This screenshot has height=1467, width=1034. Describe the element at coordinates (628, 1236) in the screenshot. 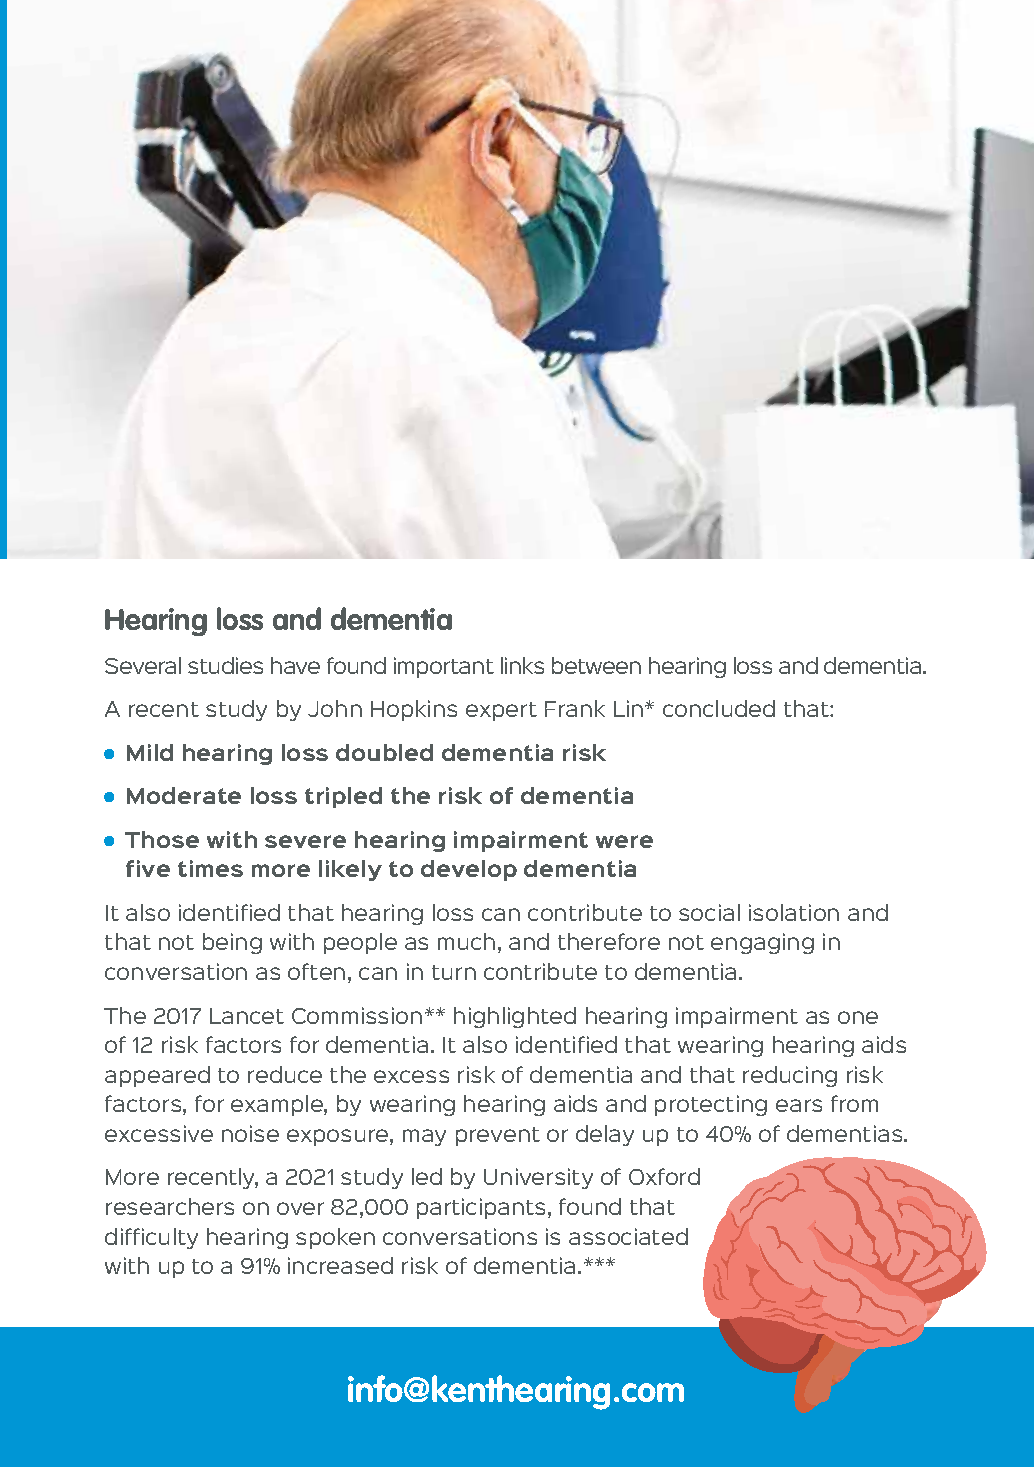

I see `associated` at that location.
